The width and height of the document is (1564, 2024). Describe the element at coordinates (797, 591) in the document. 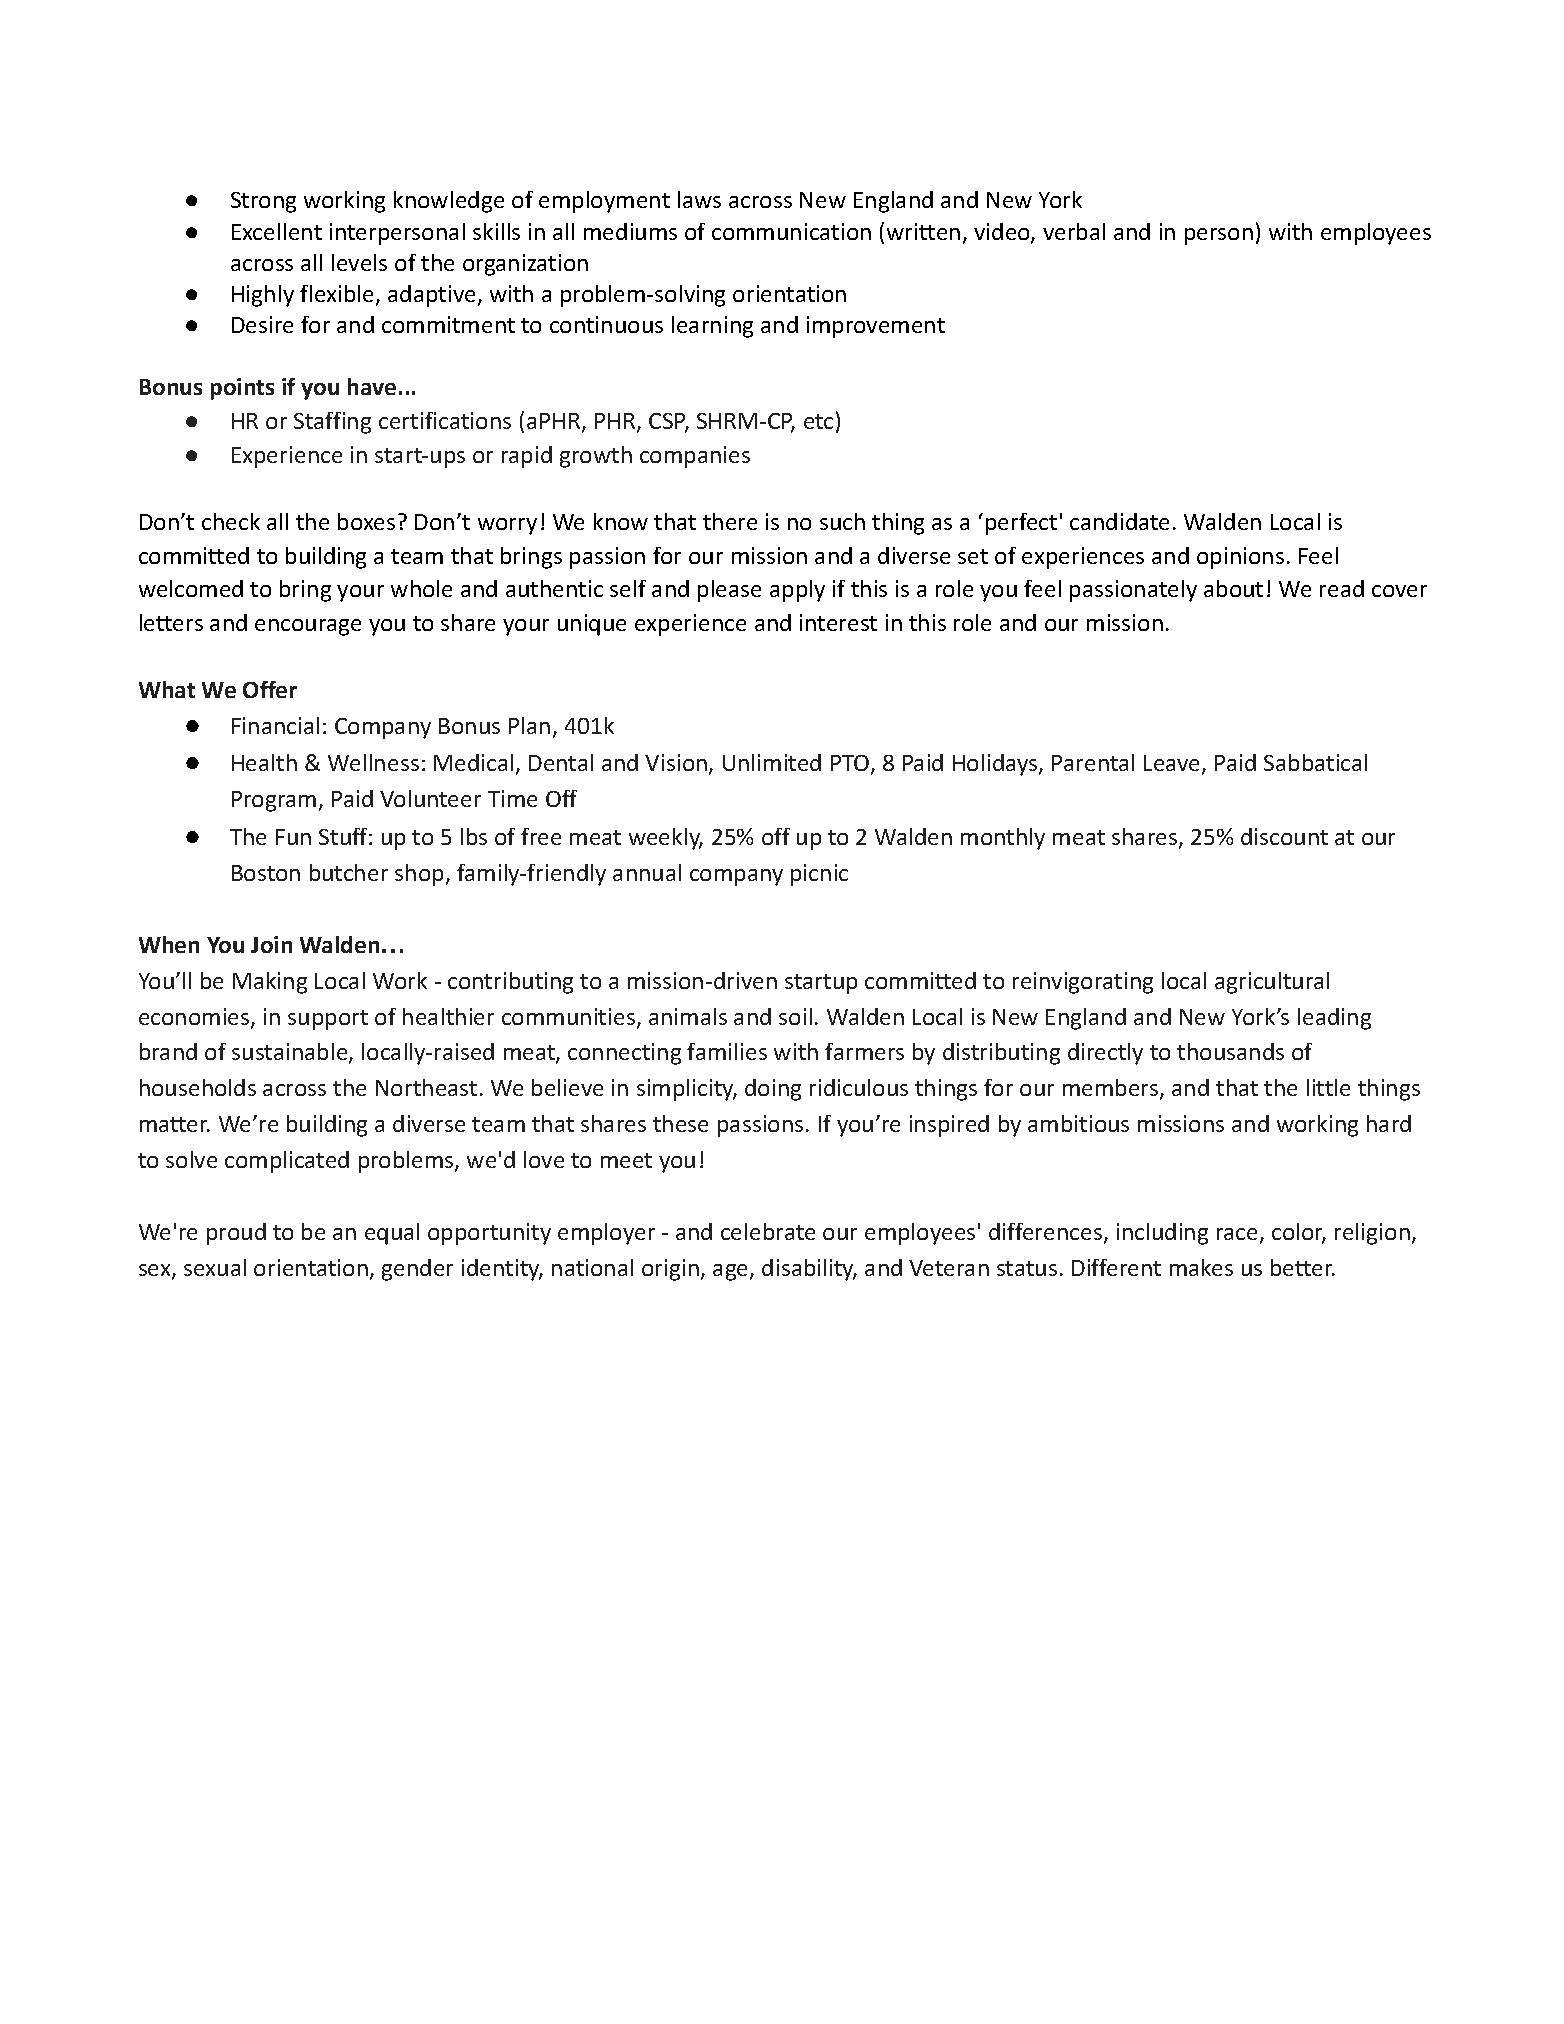

I see `apply` at that location.
